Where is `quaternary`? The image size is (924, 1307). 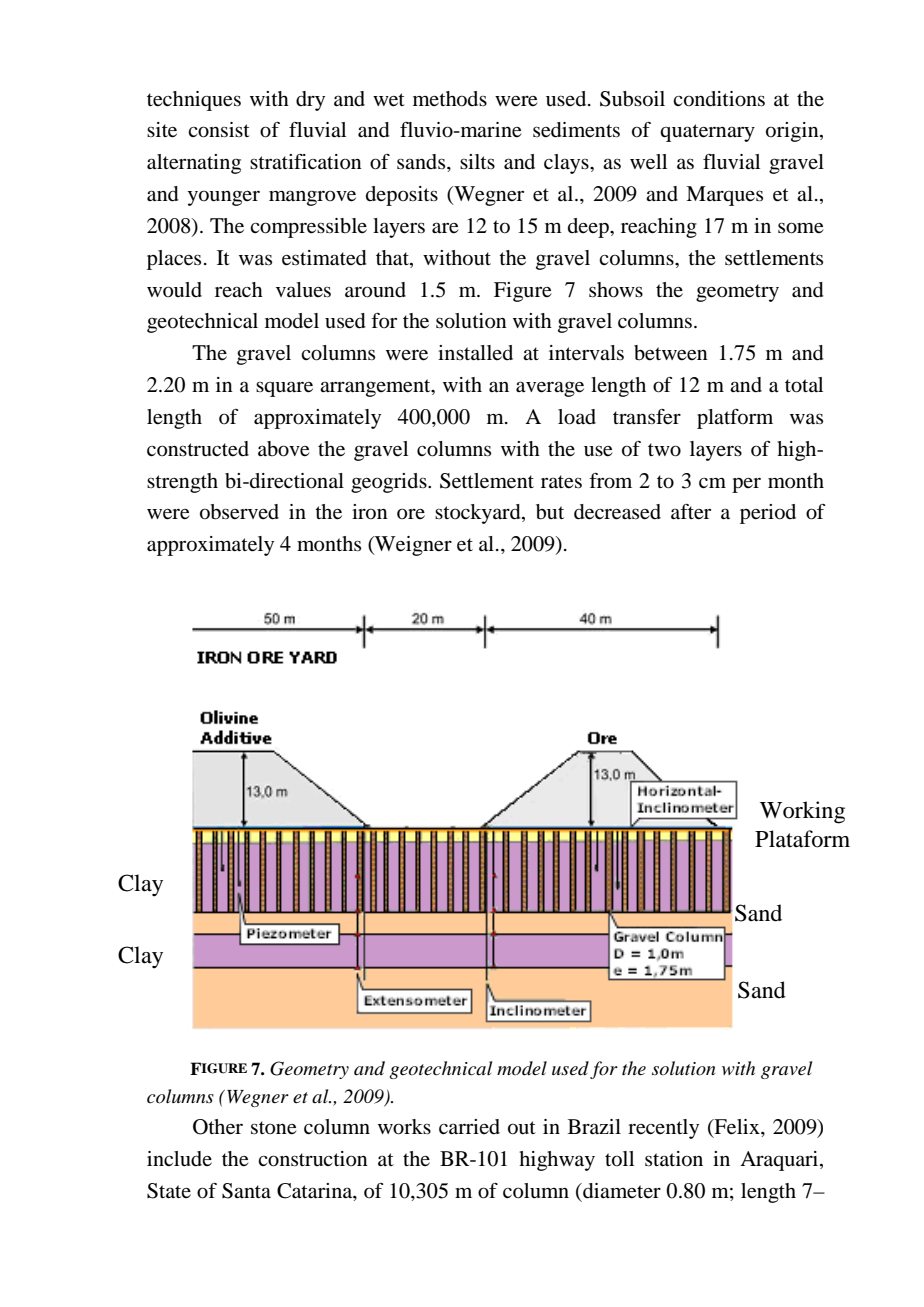 quaternary is located at coordinates (707, 133).
